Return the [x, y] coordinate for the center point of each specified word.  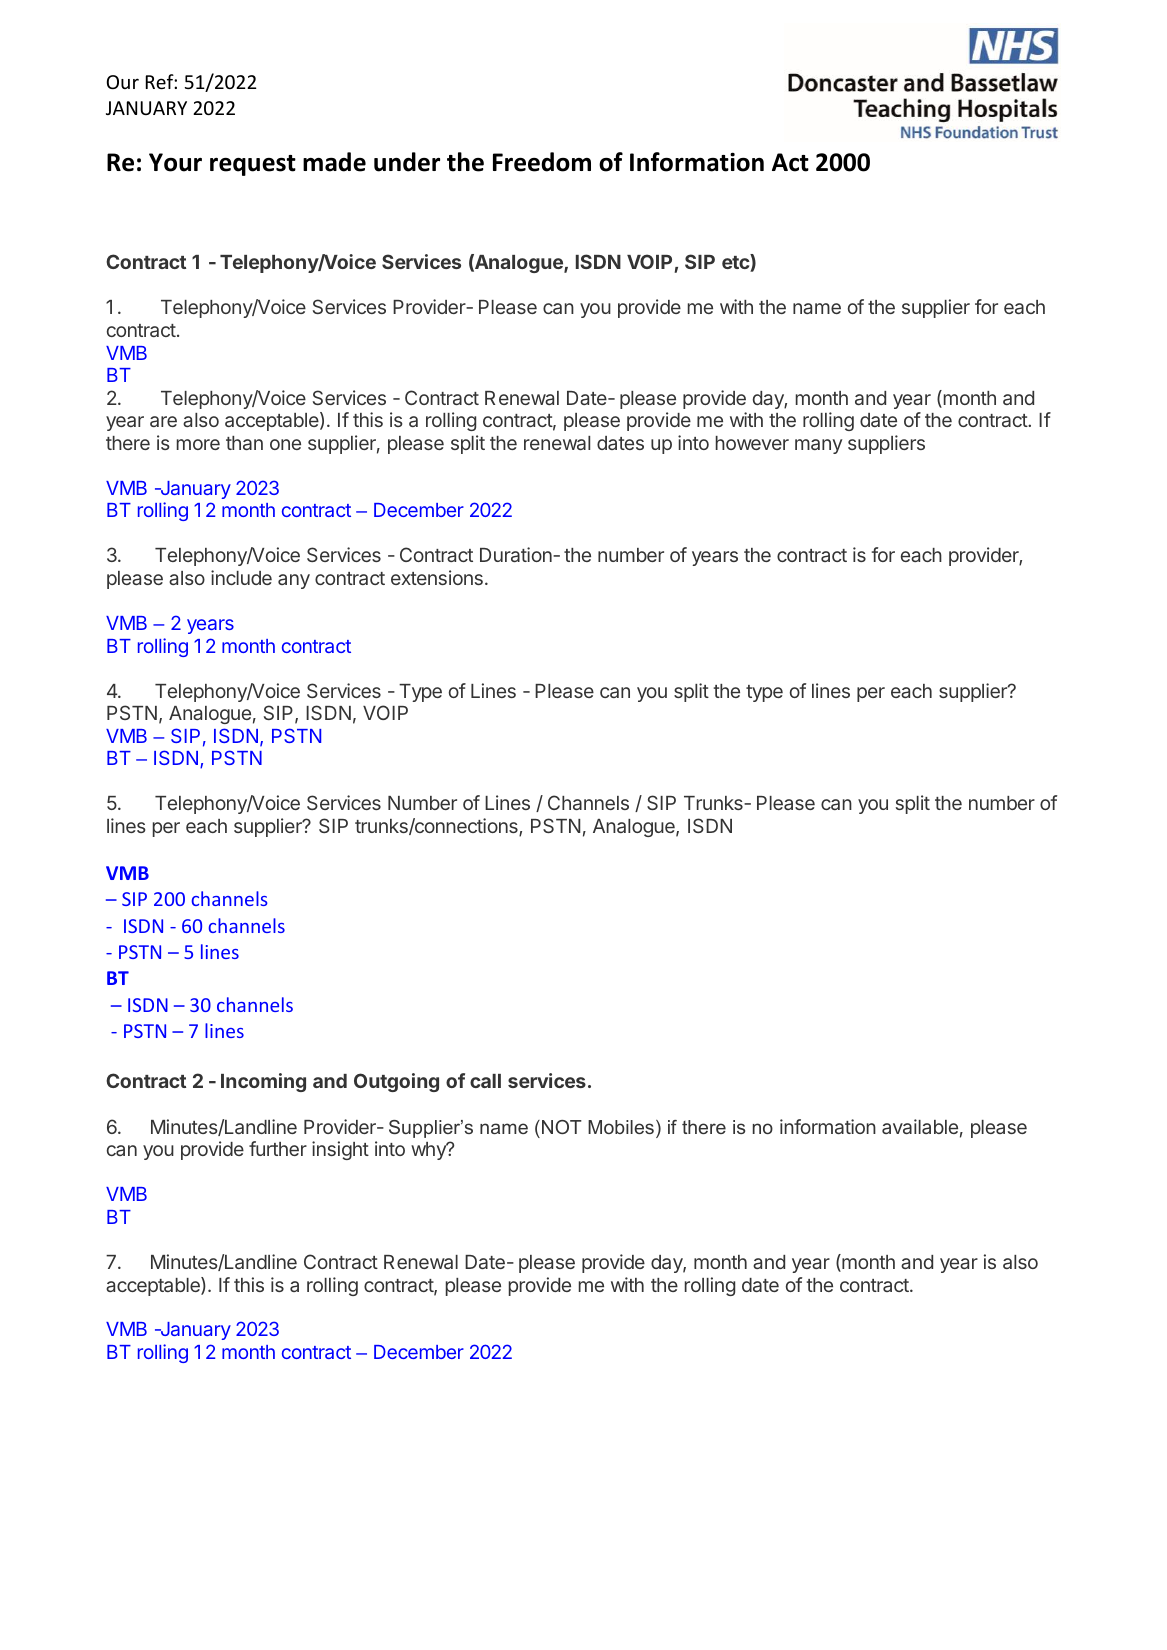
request [253, 165]
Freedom [542, 162]
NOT [562, 1127]
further [278, 1148]
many [818, 446]
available [920, 1126]
